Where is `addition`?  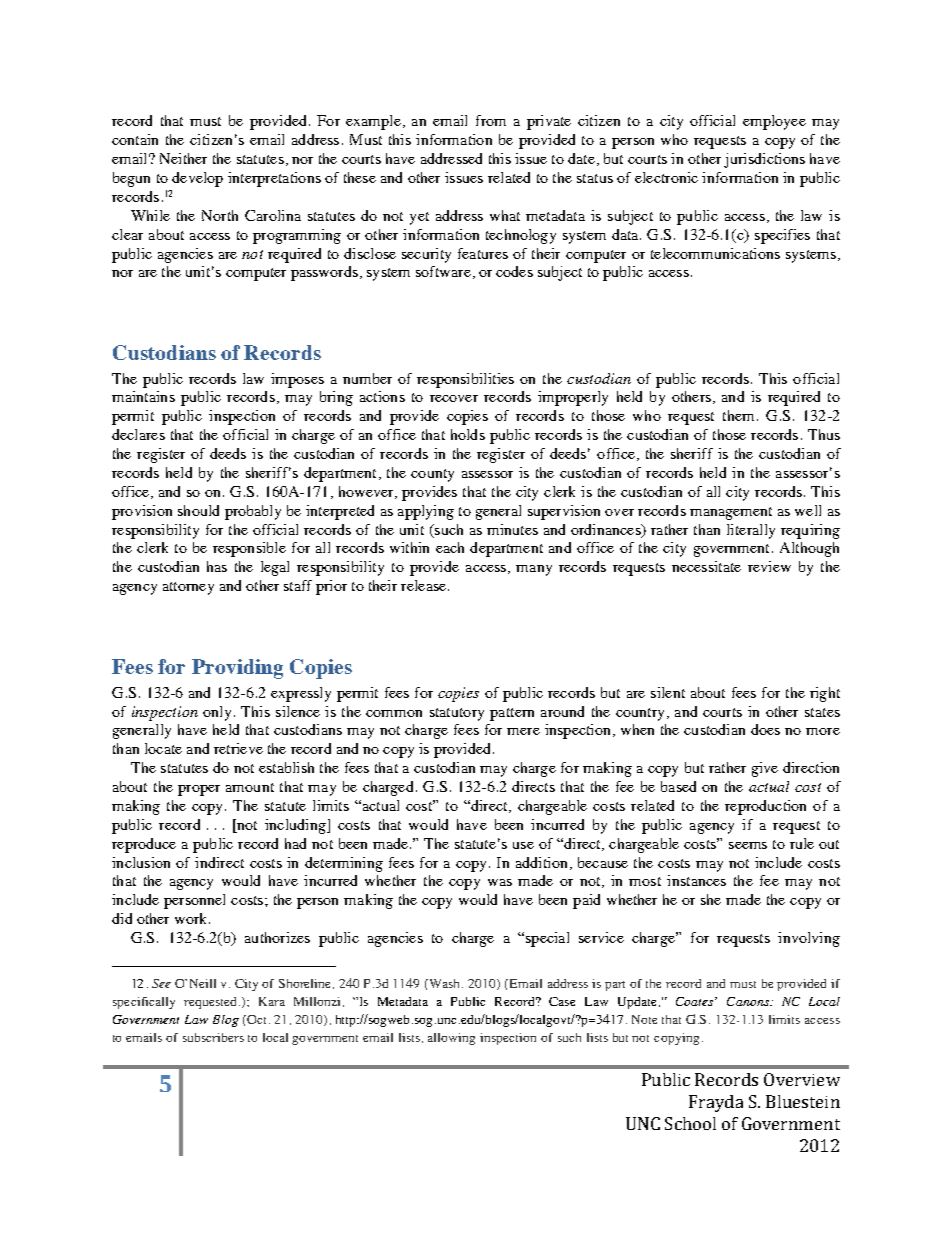 addition is located at coordinates (541, 862).
